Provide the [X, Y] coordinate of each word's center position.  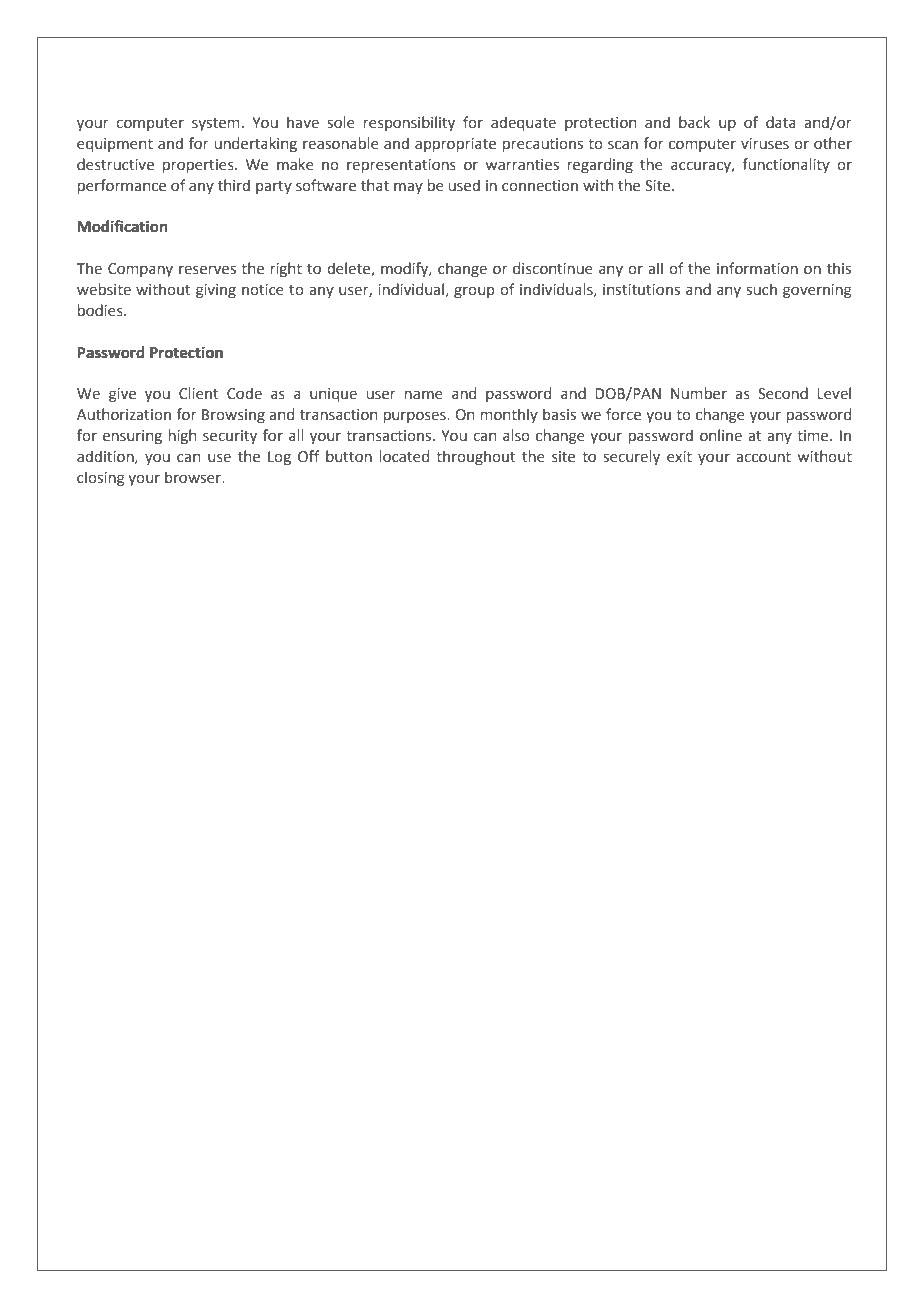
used [464, 185]
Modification [122, 226]
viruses [765, 144]
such [761, 289]
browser [194, 477]
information [757, 268]
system [215, 124]
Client [199, 393]
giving [216, 291]
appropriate [455, 145]
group [474, 292]
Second [783, 393]
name [424, 395]
